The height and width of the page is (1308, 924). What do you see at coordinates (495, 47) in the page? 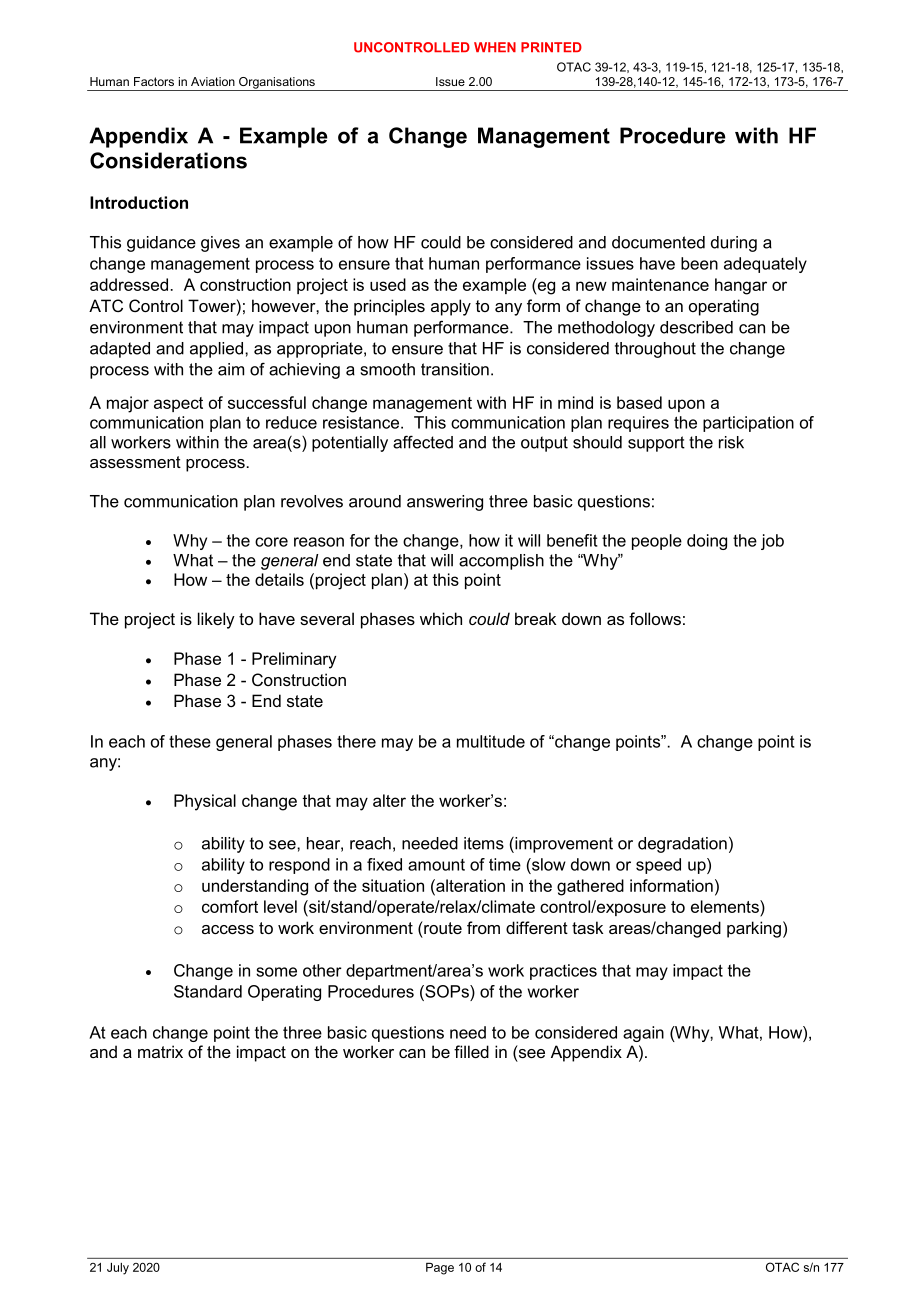
I see `WHEN` at bounding box center [495, 47].
